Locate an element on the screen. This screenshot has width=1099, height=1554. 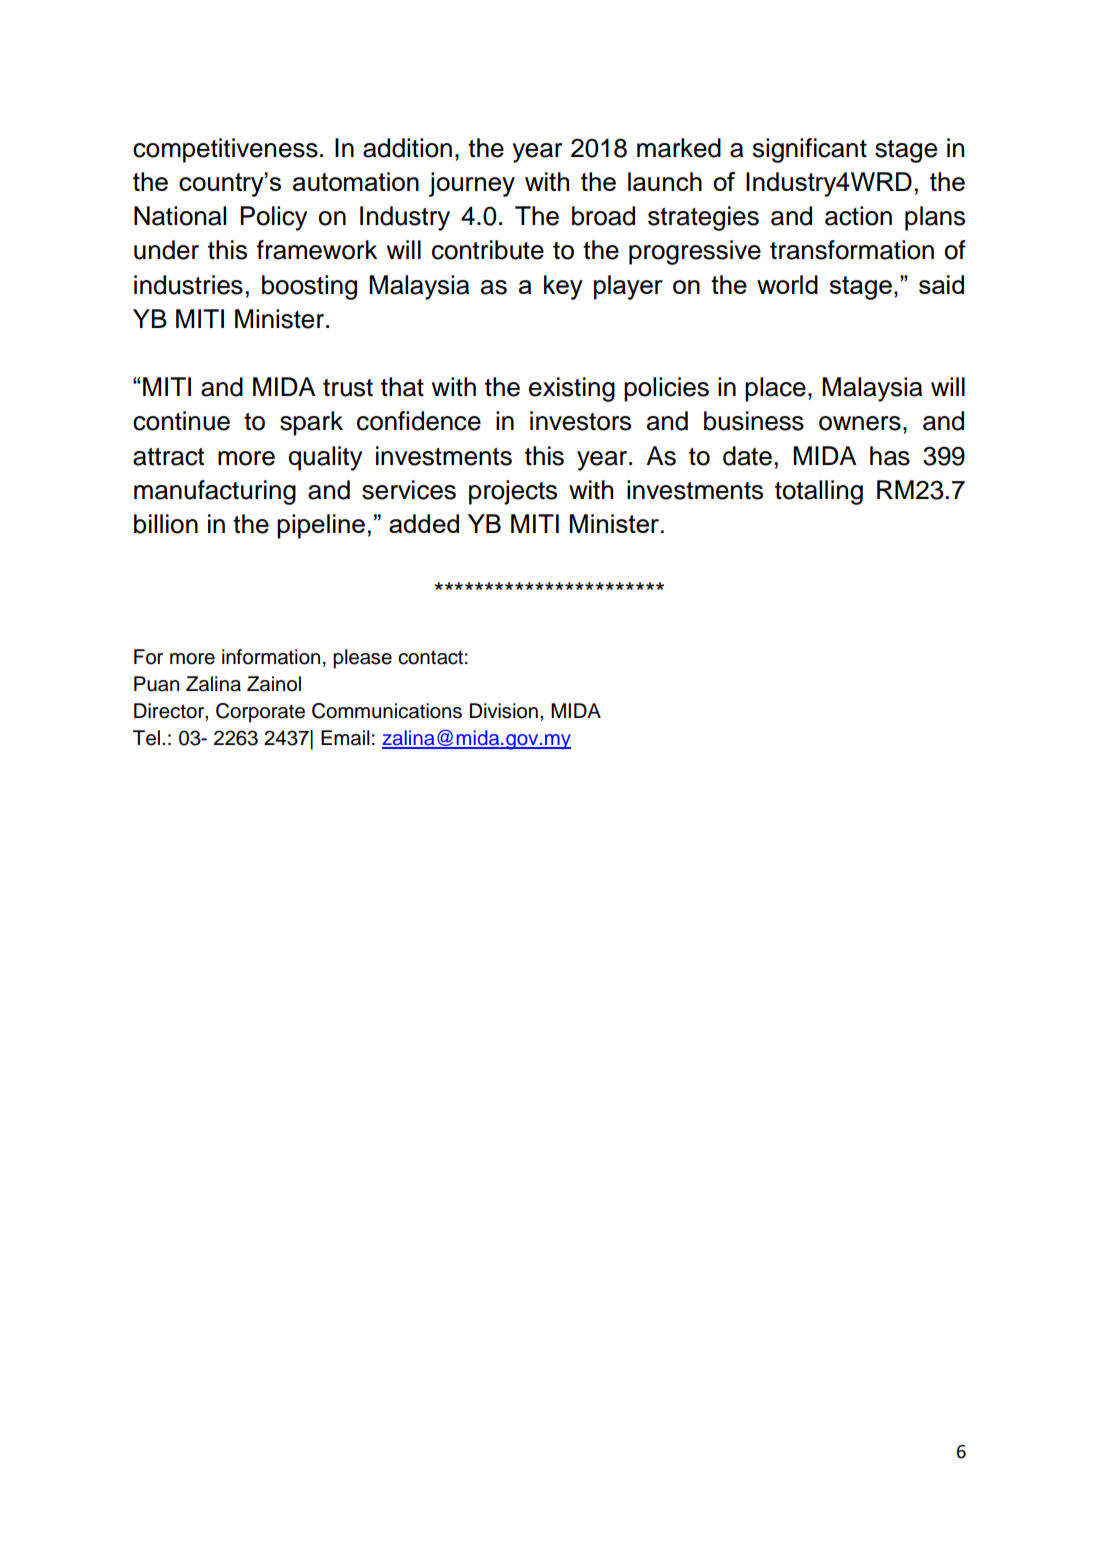
pipeline is located at coordinates (321, 526).
